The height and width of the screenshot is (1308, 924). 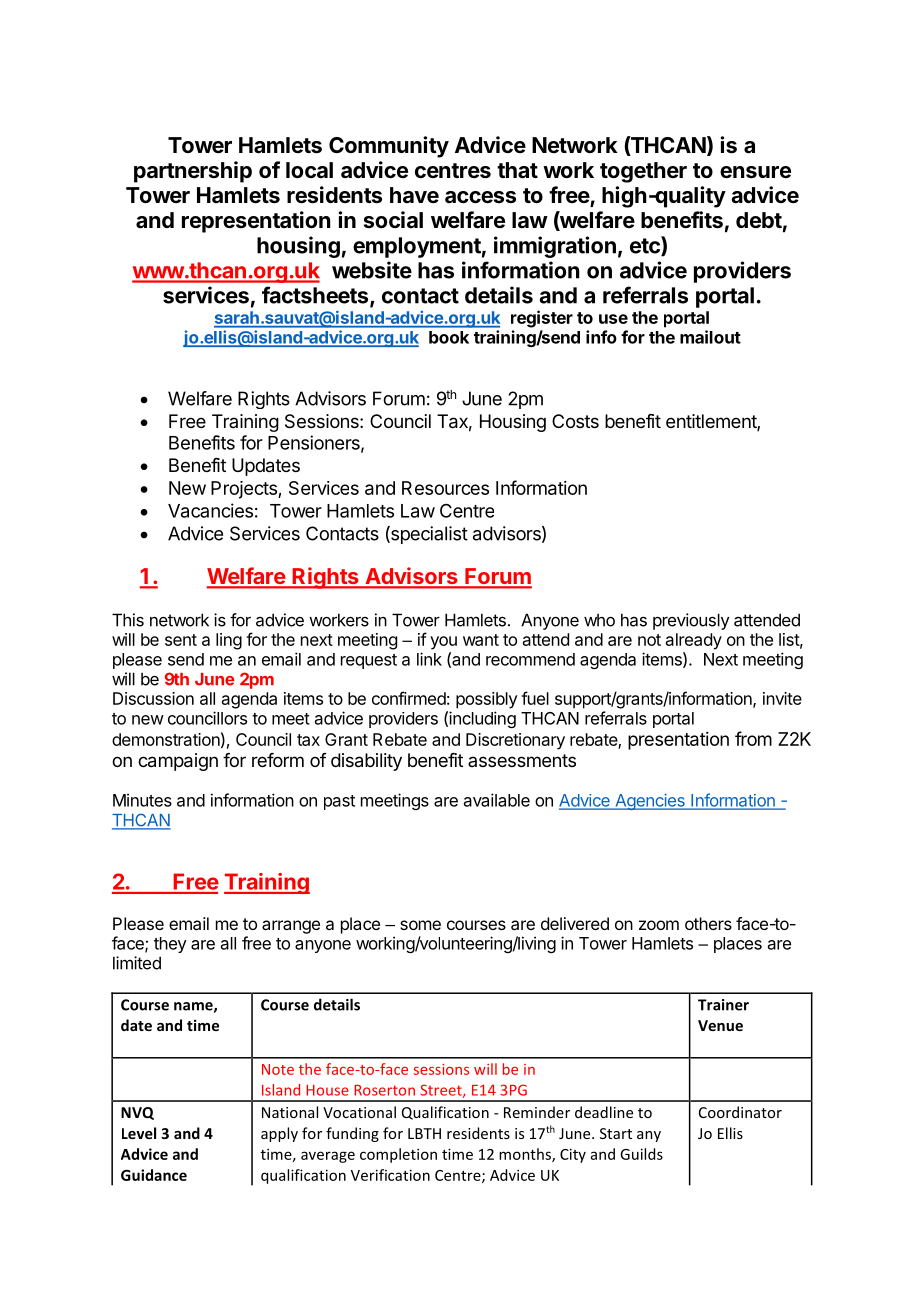 What do you see at coordinates (154, 1175) in the screenshot?
I see `Guidance` at bounding box center [154, 1175].
